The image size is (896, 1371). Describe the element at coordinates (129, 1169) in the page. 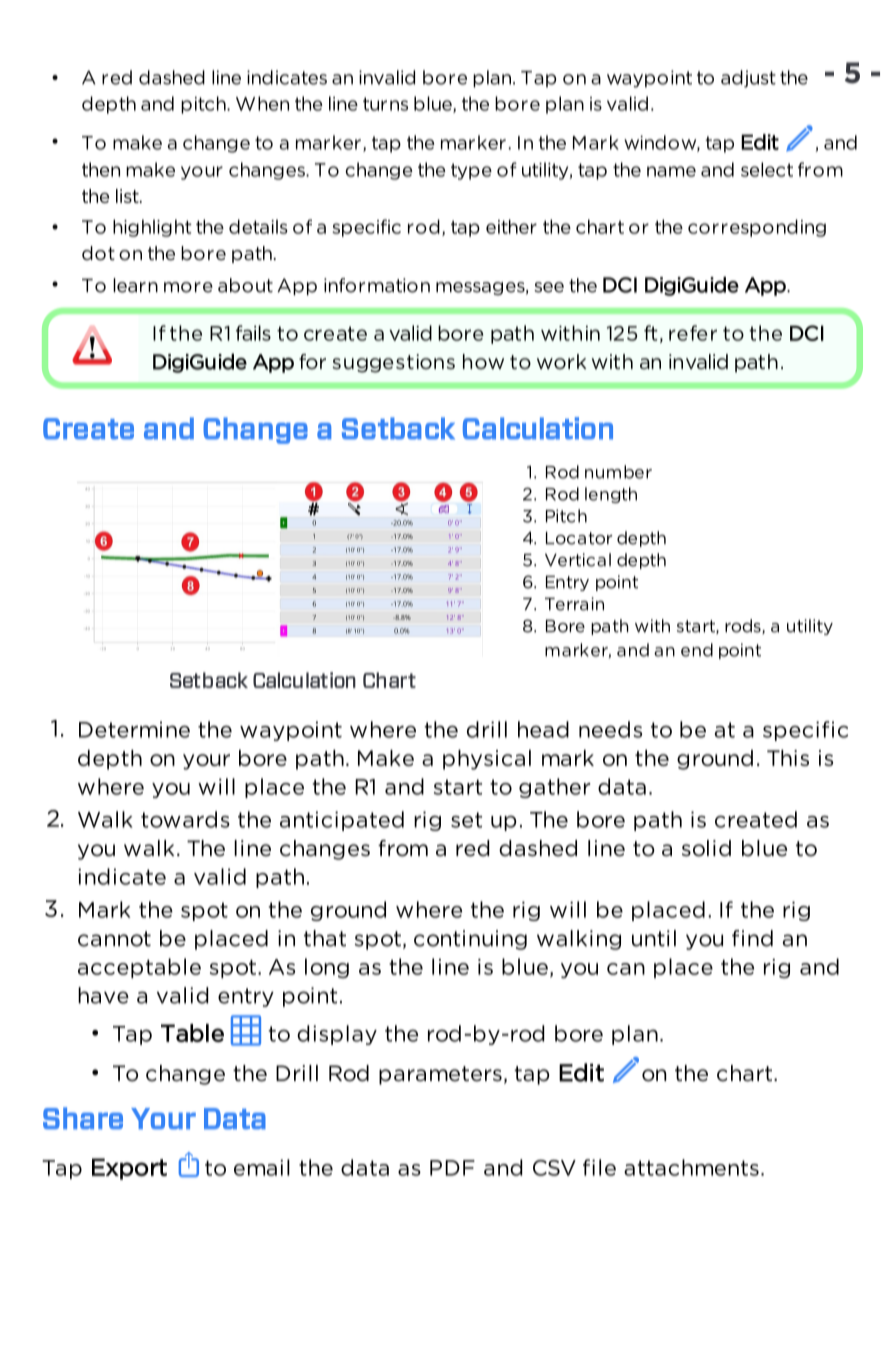

I see `Export` at that location.
